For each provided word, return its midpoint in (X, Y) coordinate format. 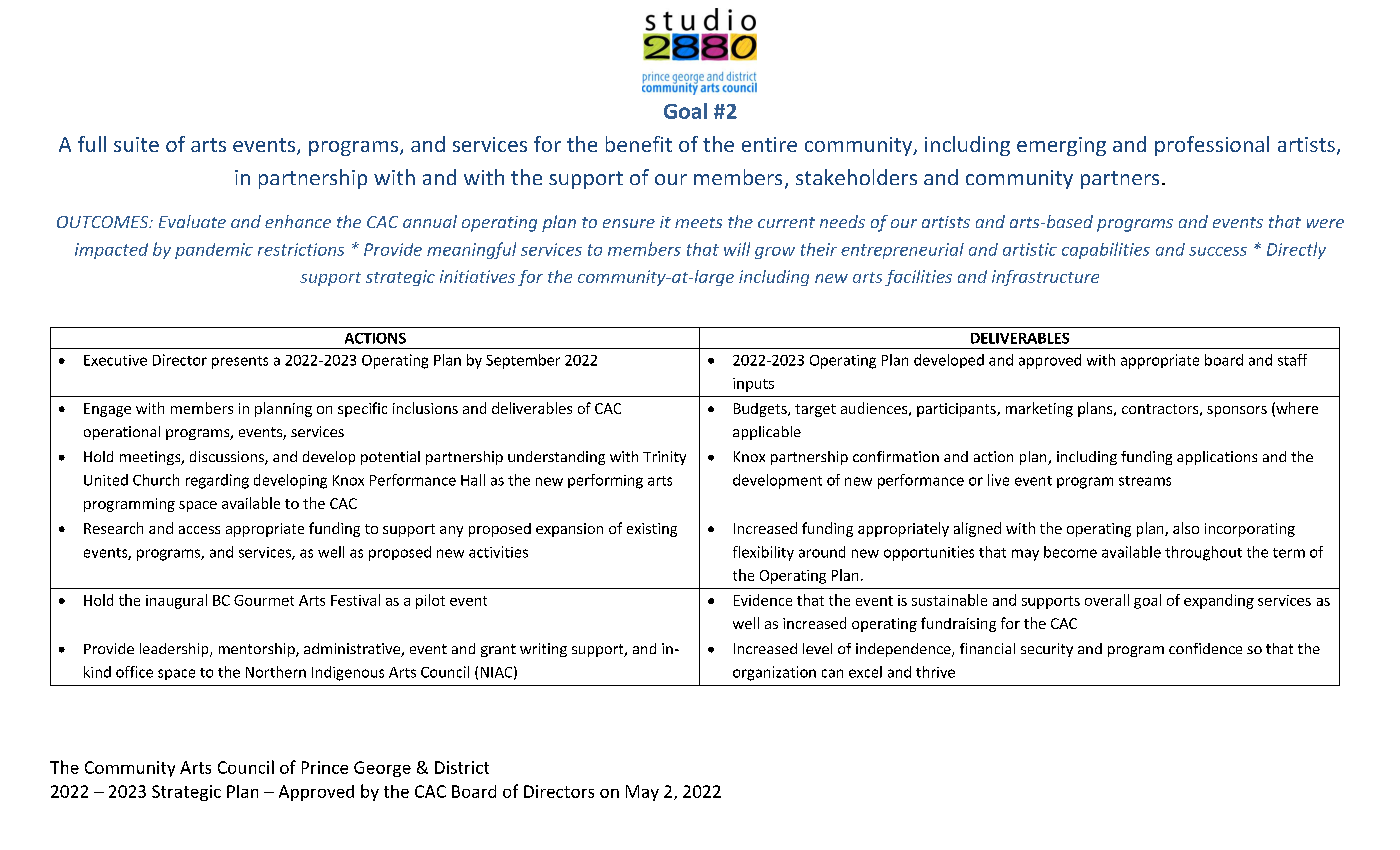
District (462, 767)
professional (1212, 146)
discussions (228, 458)
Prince (325, 767)
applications (1217, 458)
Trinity (664, 458)
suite (136, 144)
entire (769, 144)
